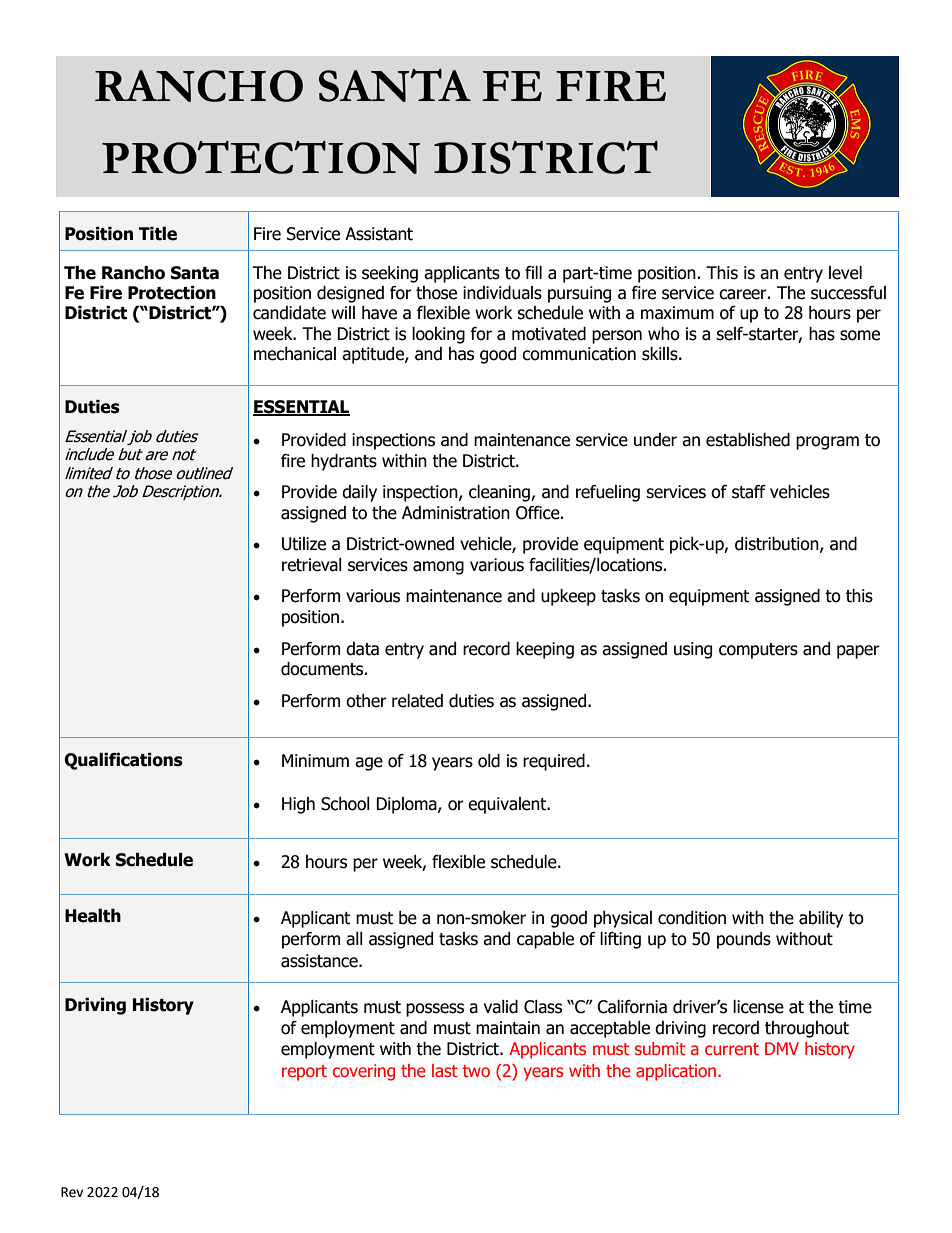  Describe the element at coordinates (508, 805) in the screenshot. I see `equivalent` at that location.
